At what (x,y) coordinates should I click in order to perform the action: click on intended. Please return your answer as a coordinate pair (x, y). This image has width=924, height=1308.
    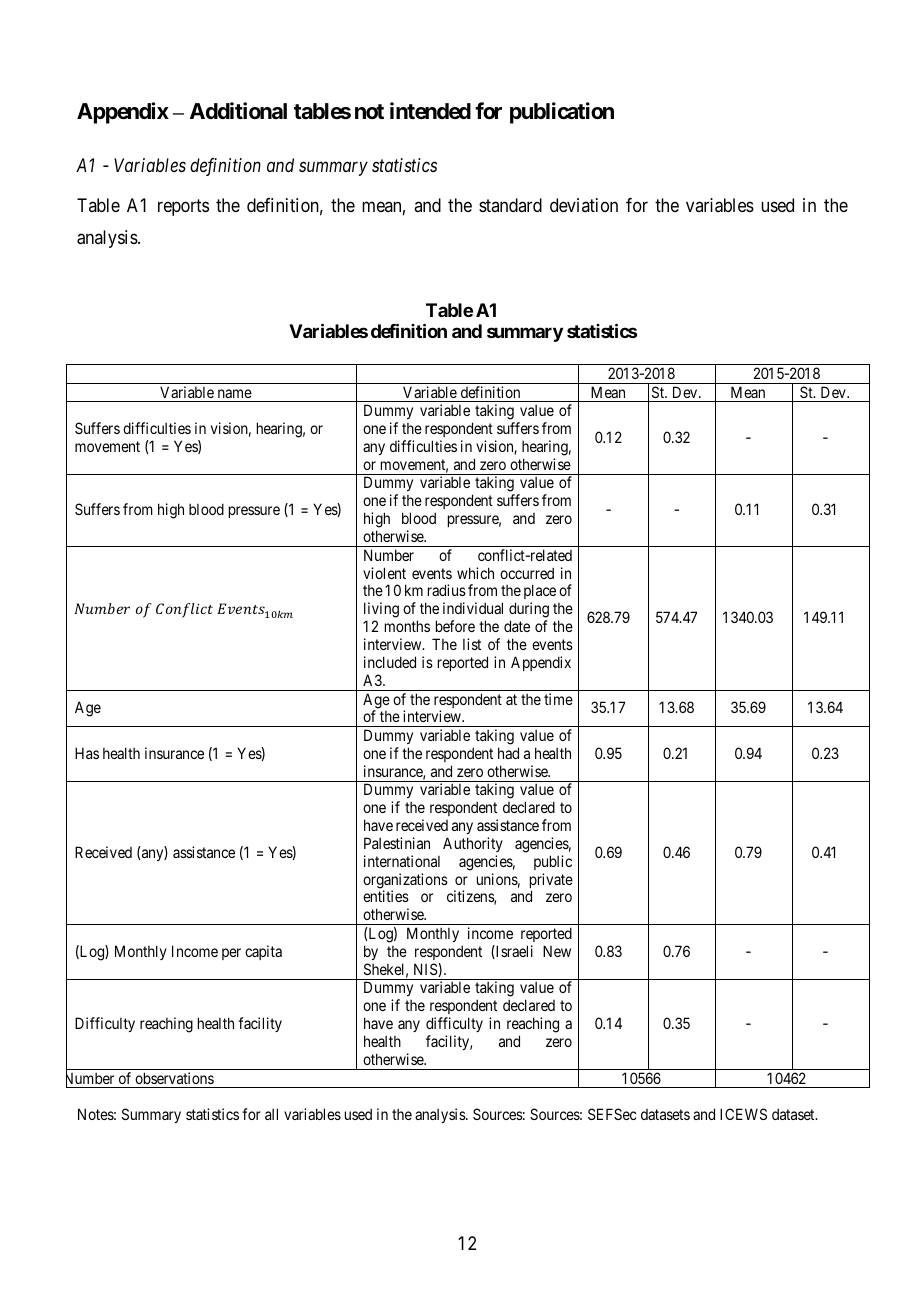
    Looking at the image, I should click on (430, 111).
